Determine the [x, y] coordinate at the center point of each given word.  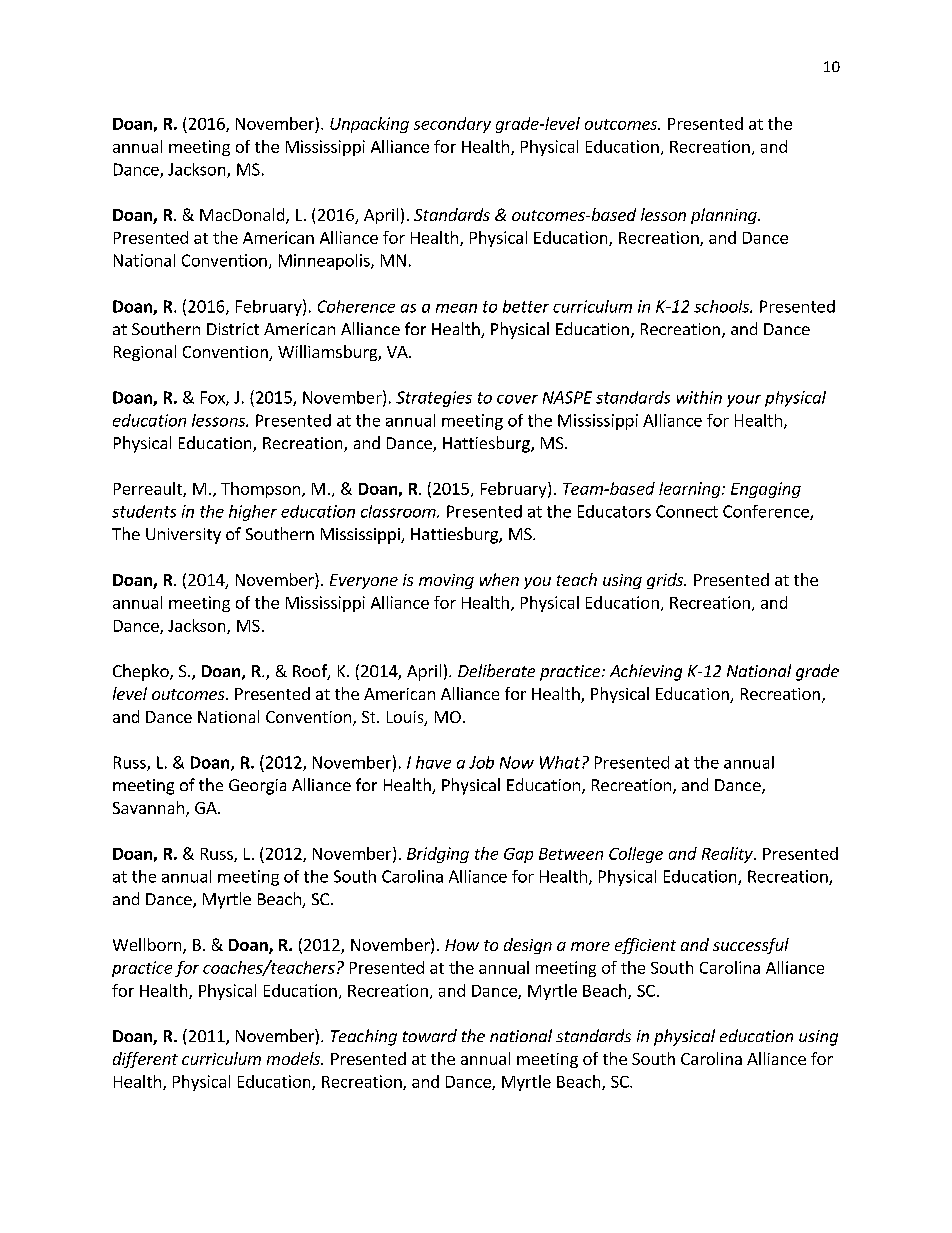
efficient [645, 946]
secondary [452, 125]
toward [430, 1035]
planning [725, 216]
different [145, 1060]
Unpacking [369, 125]
